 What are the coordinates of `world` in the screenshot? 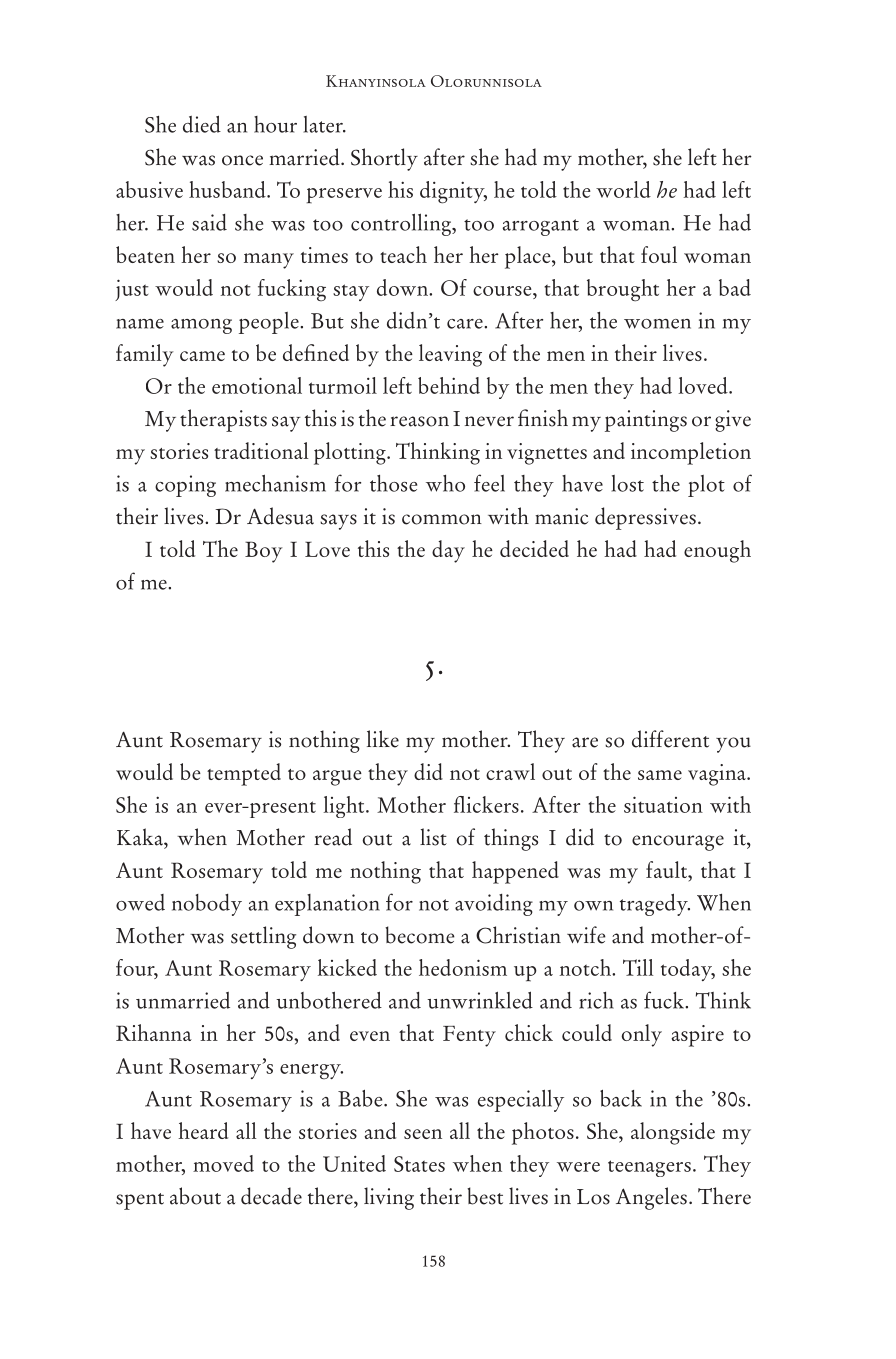 It's located at (623, 189).
